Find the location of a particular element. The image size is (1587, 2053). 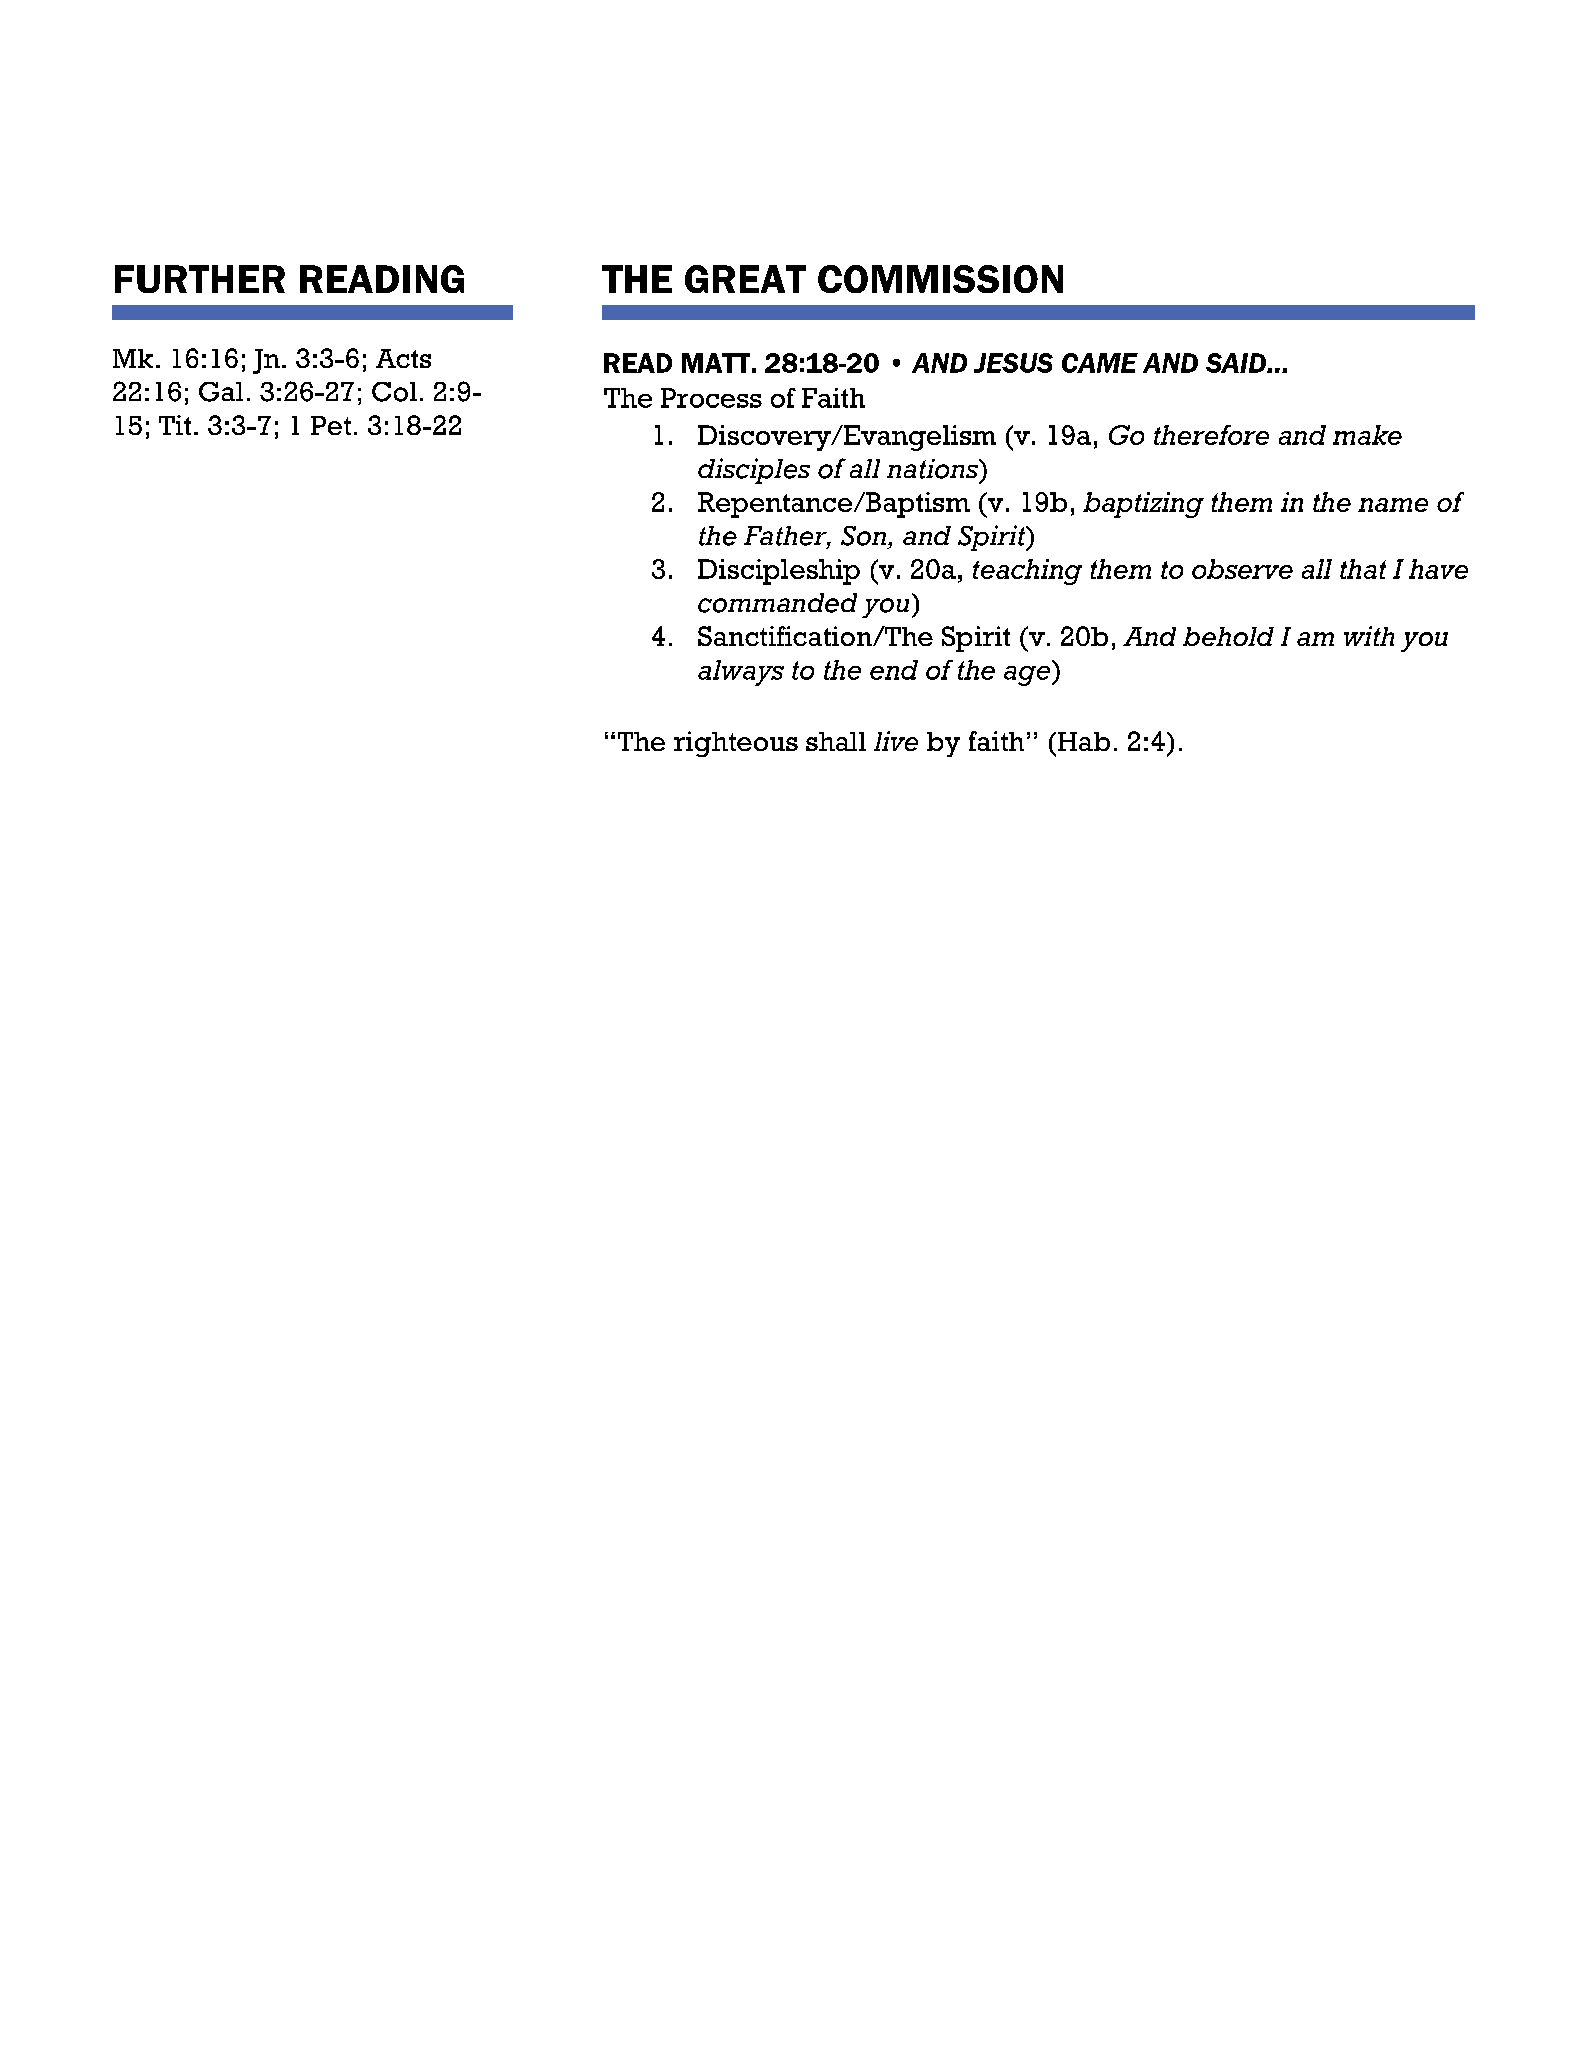

commanded is located at coordinates (777, 603).
